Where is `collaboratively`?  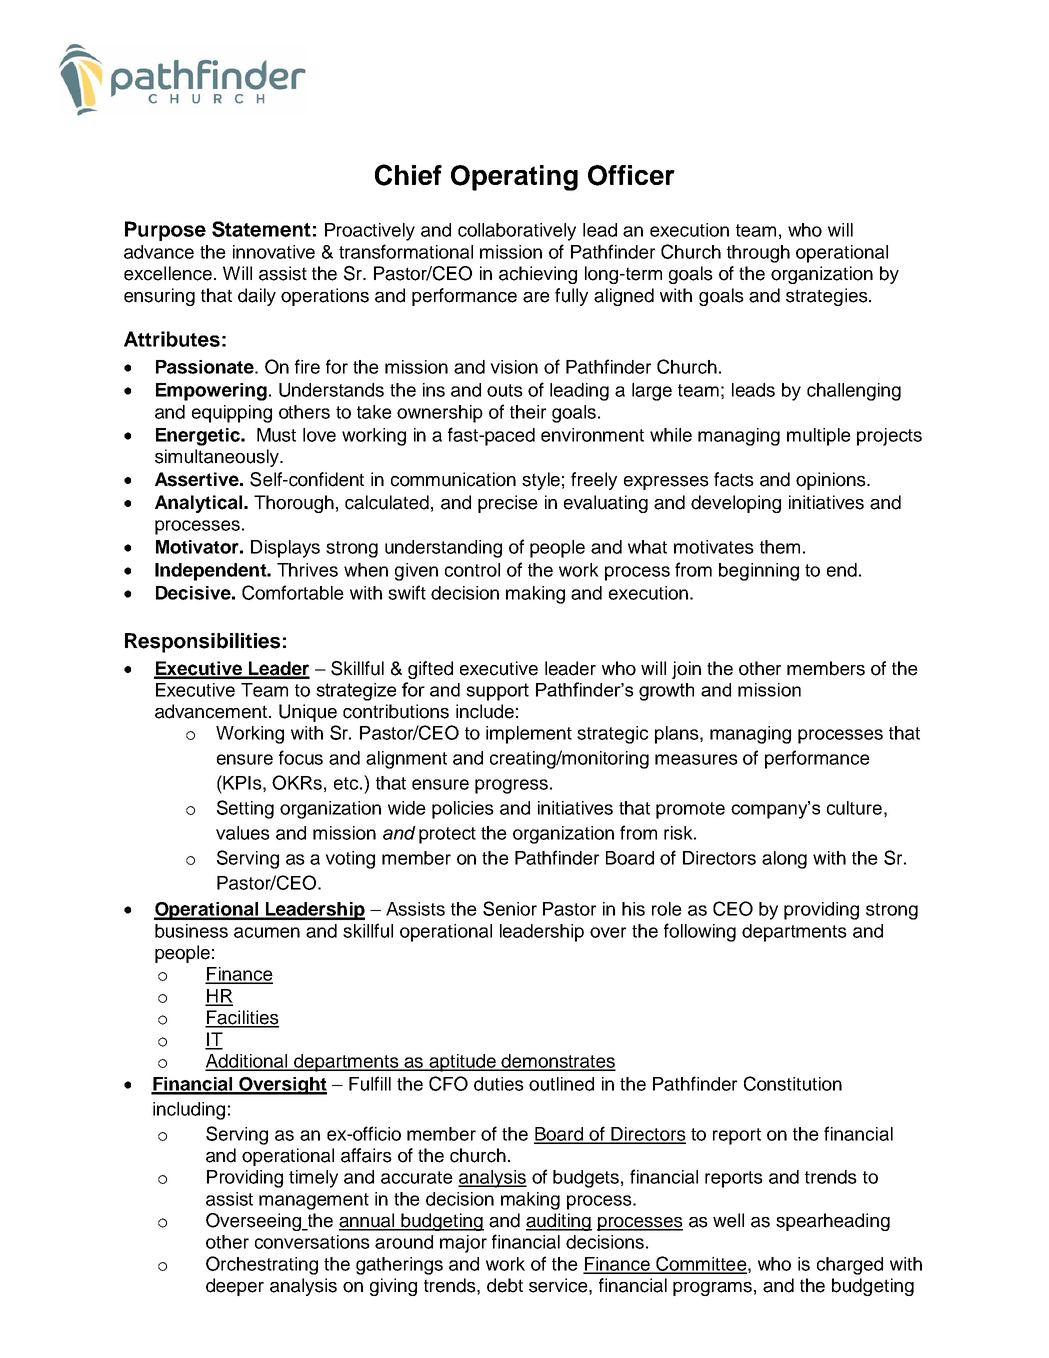
collaboratively is located at coordinates (517, 232).
